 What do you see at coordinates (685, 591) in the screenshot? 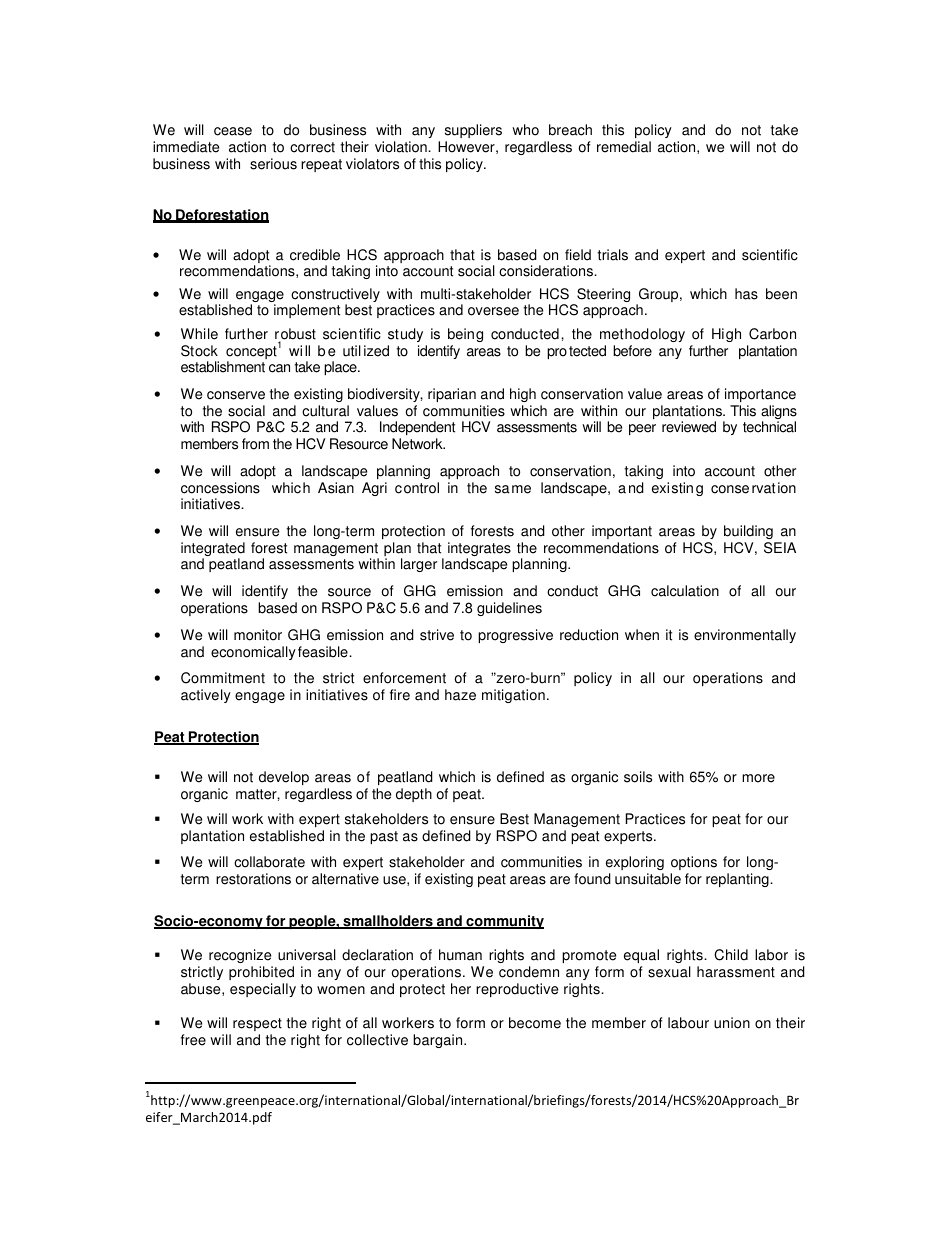
I see `calculation` at bounding box center [685, 591].
